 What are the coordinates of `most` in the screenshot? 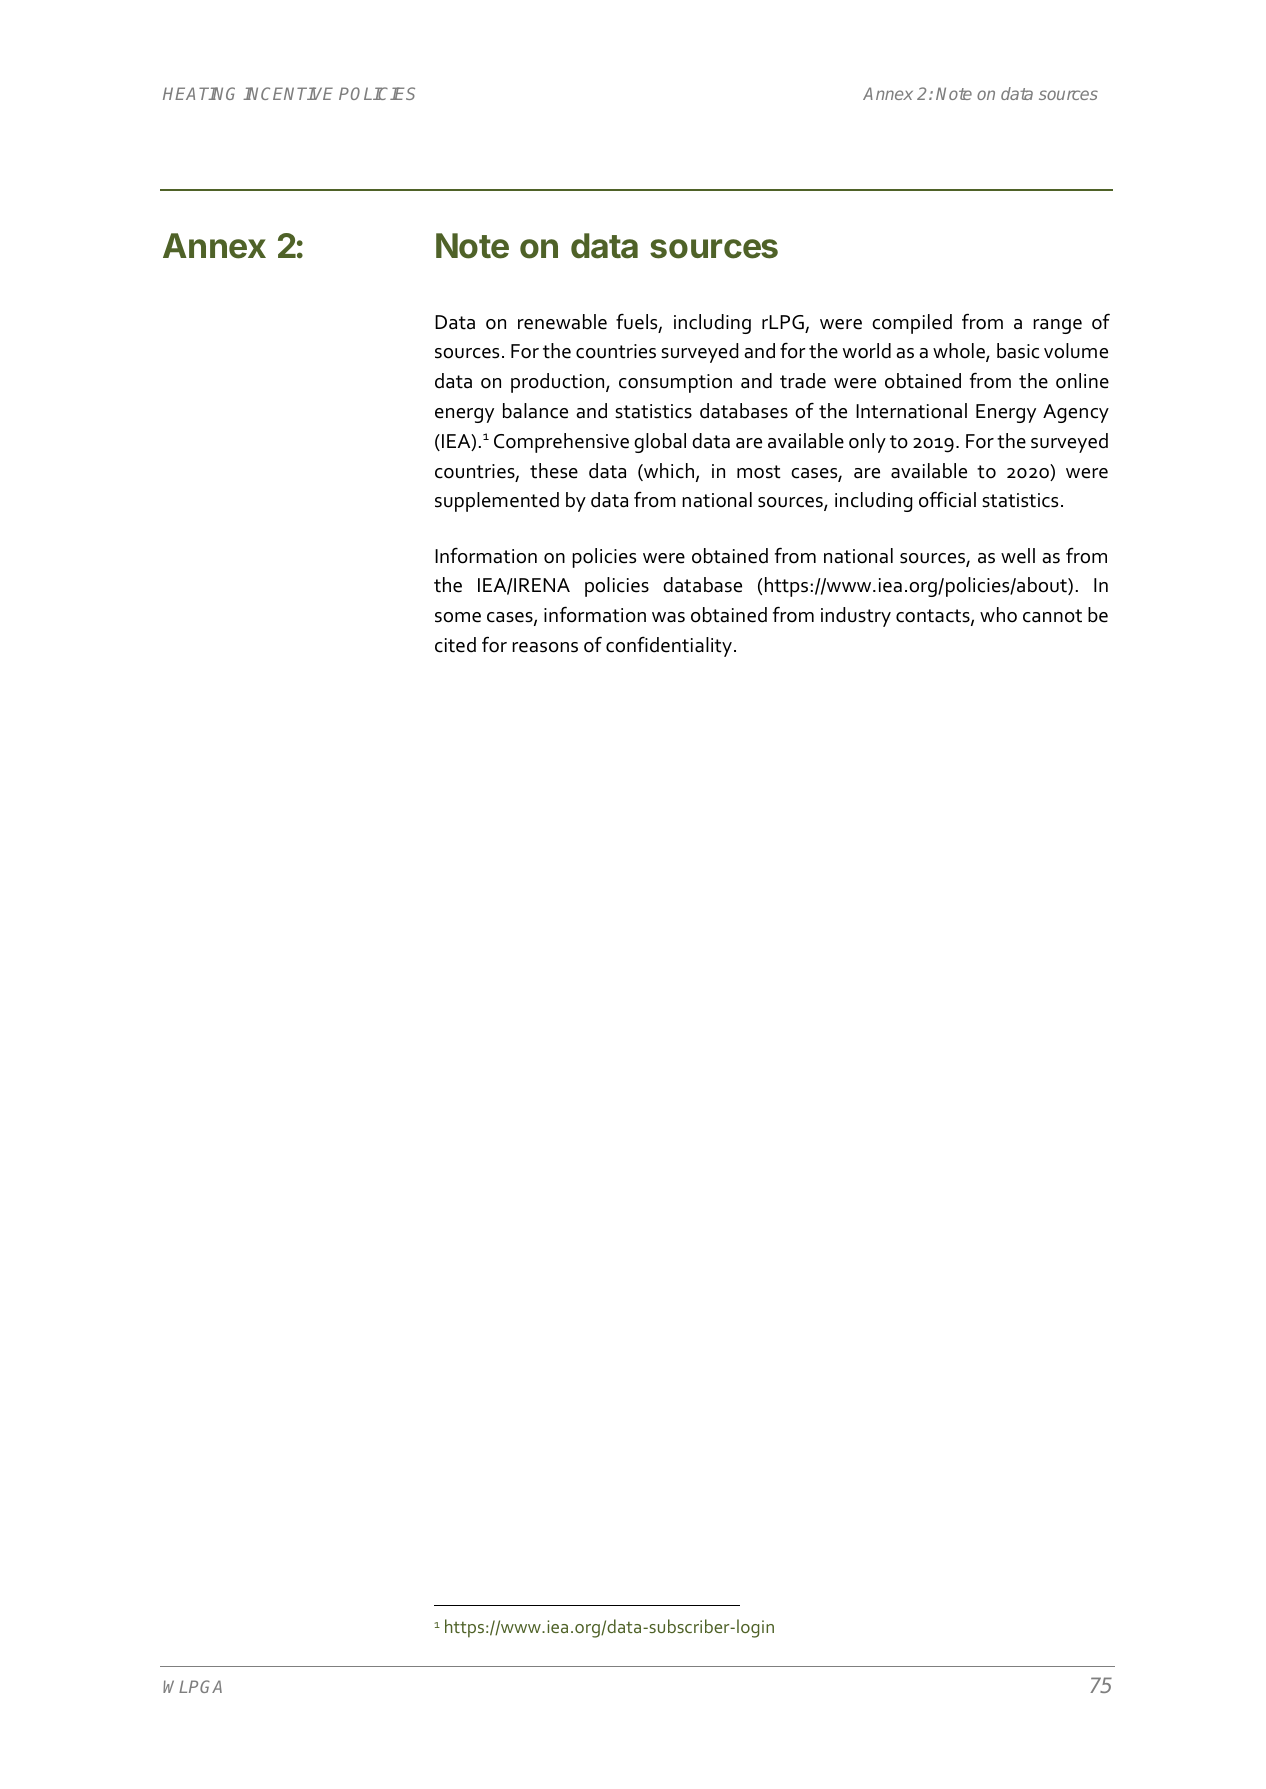 It's located at (759, 472).
